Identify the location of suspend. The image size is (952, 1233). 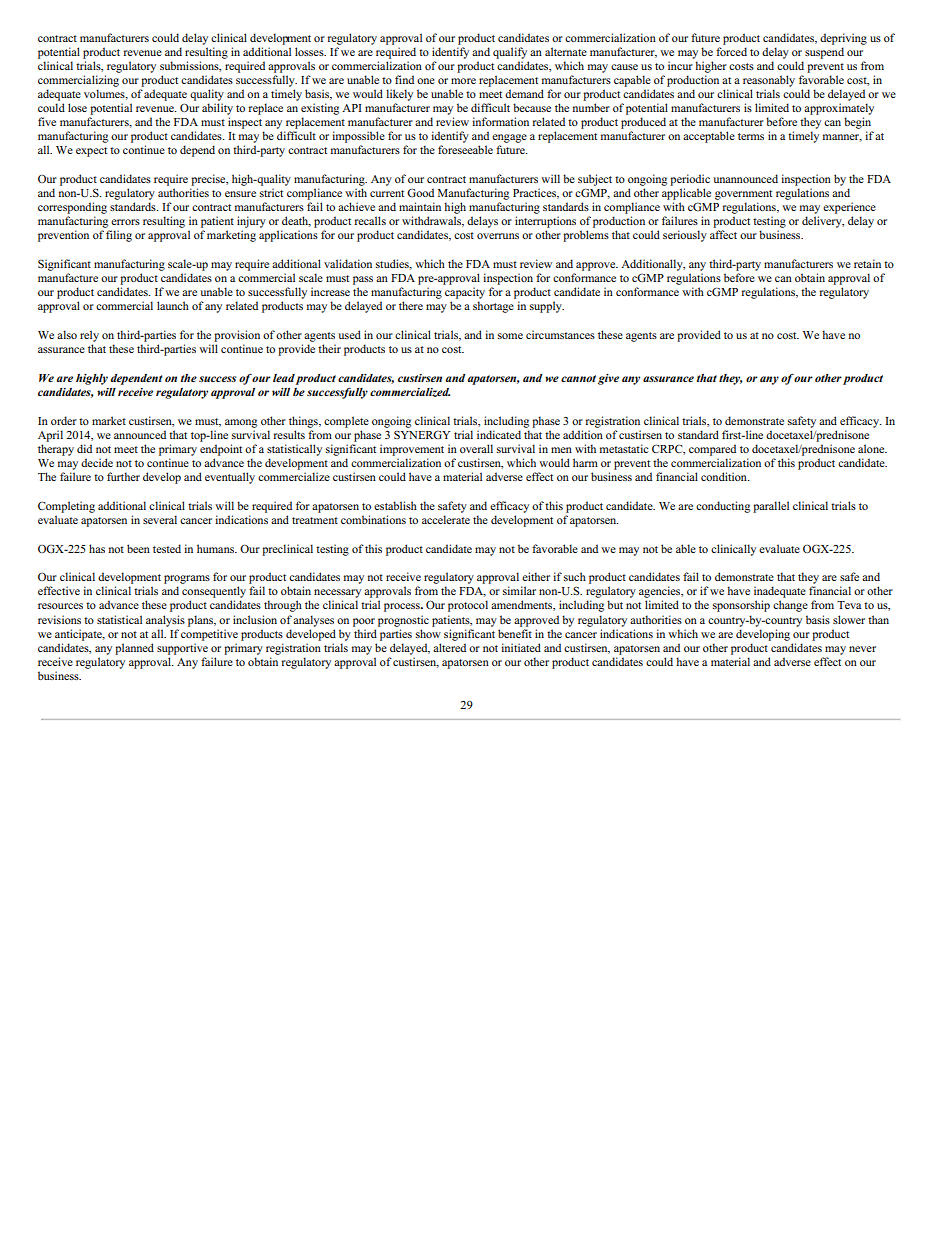
(824, 53).
